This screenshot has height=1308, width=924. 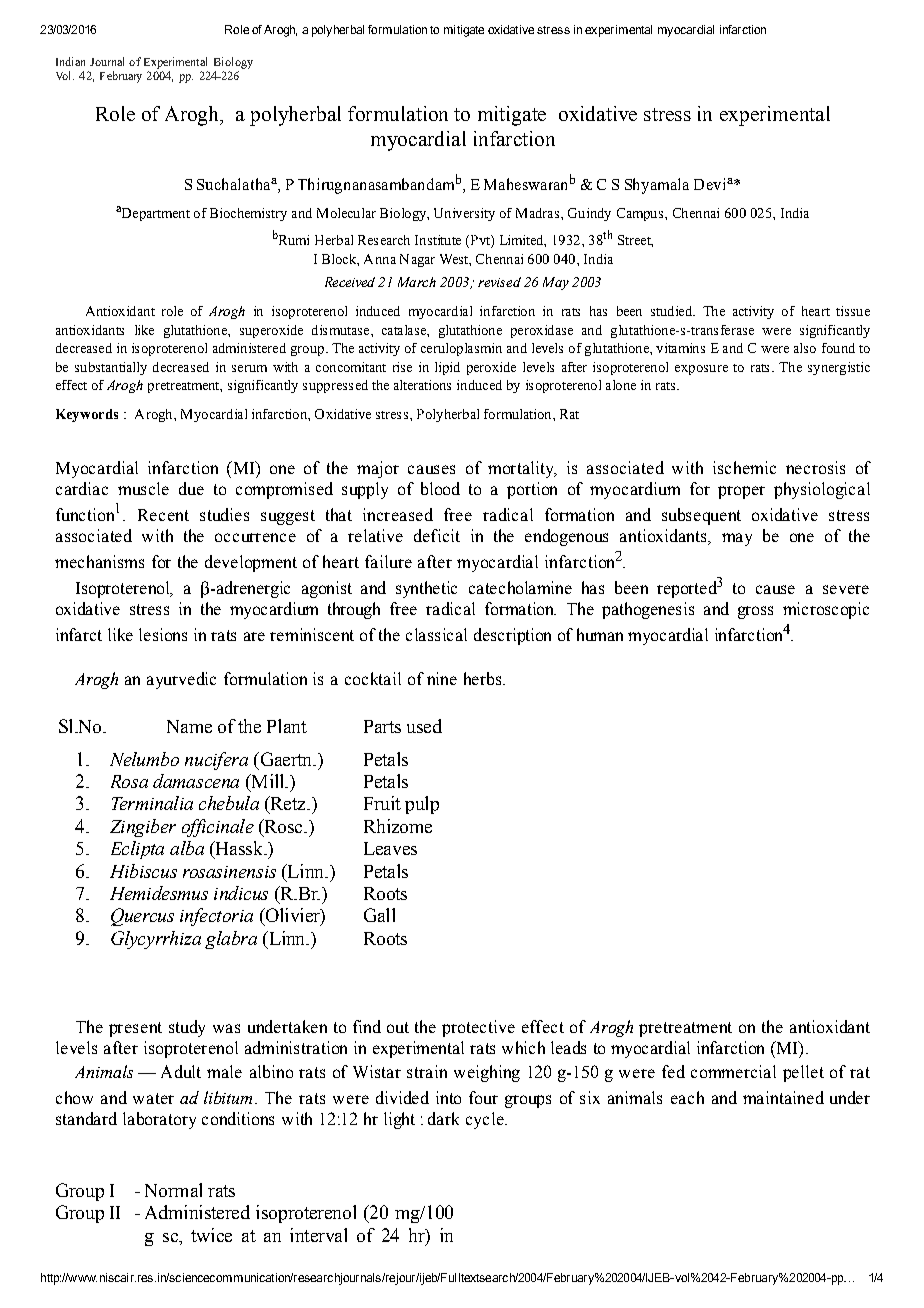 What do you see at coordinates (390, 848) in the screenshot?
I see `Leaves` at bounding box center [390, 848].
